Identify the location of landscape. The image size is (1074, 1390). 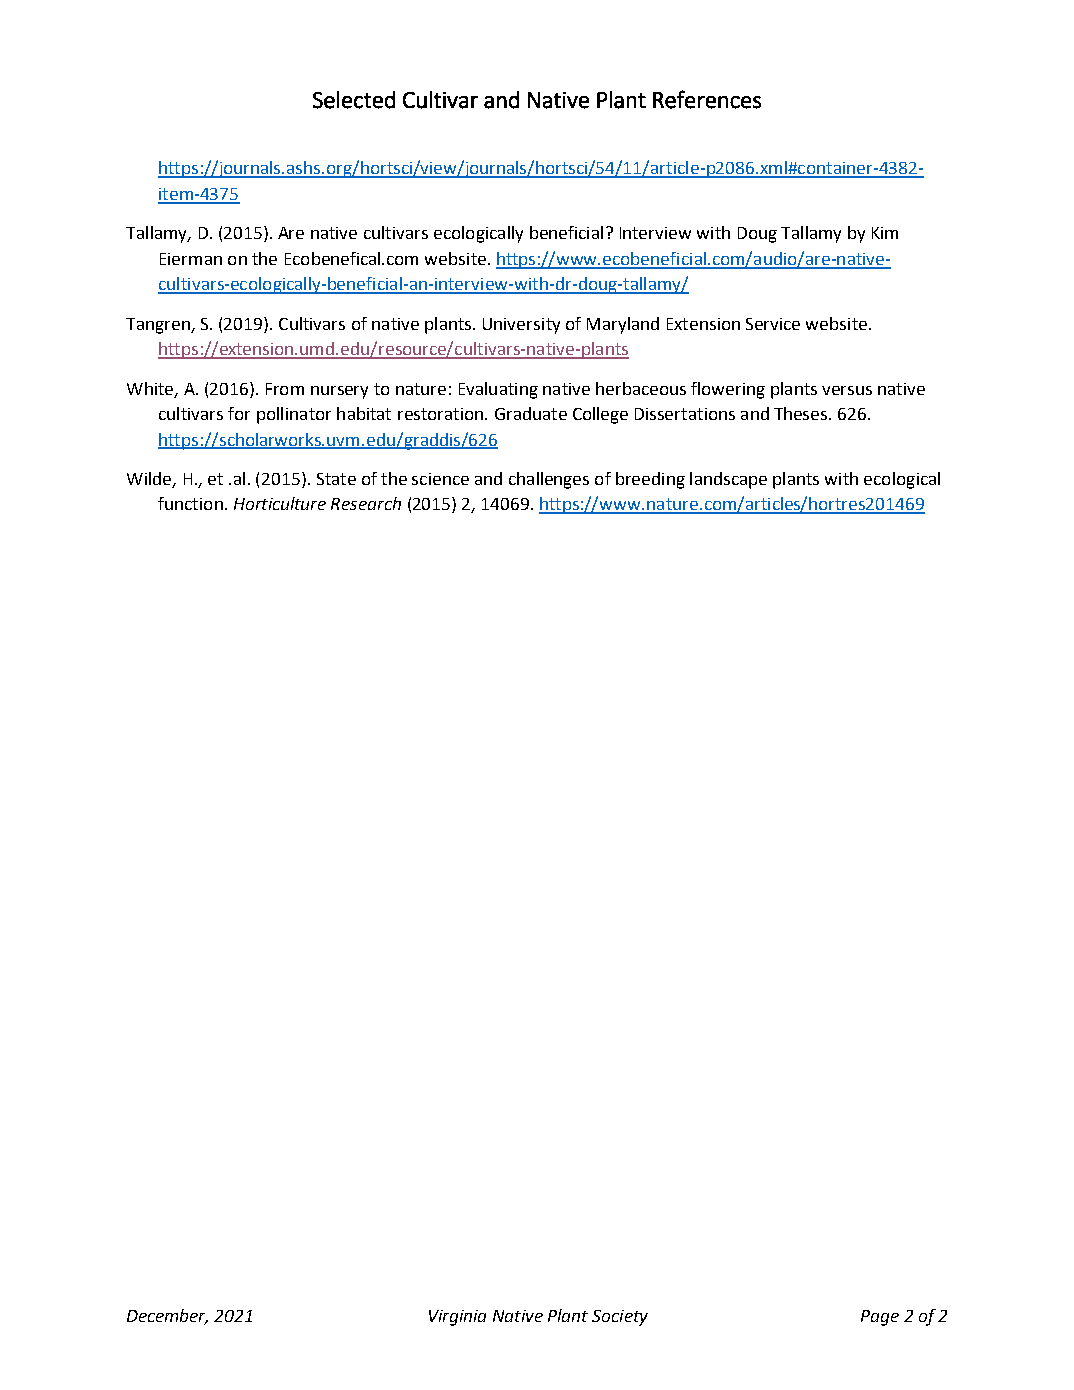
(728, 480).
